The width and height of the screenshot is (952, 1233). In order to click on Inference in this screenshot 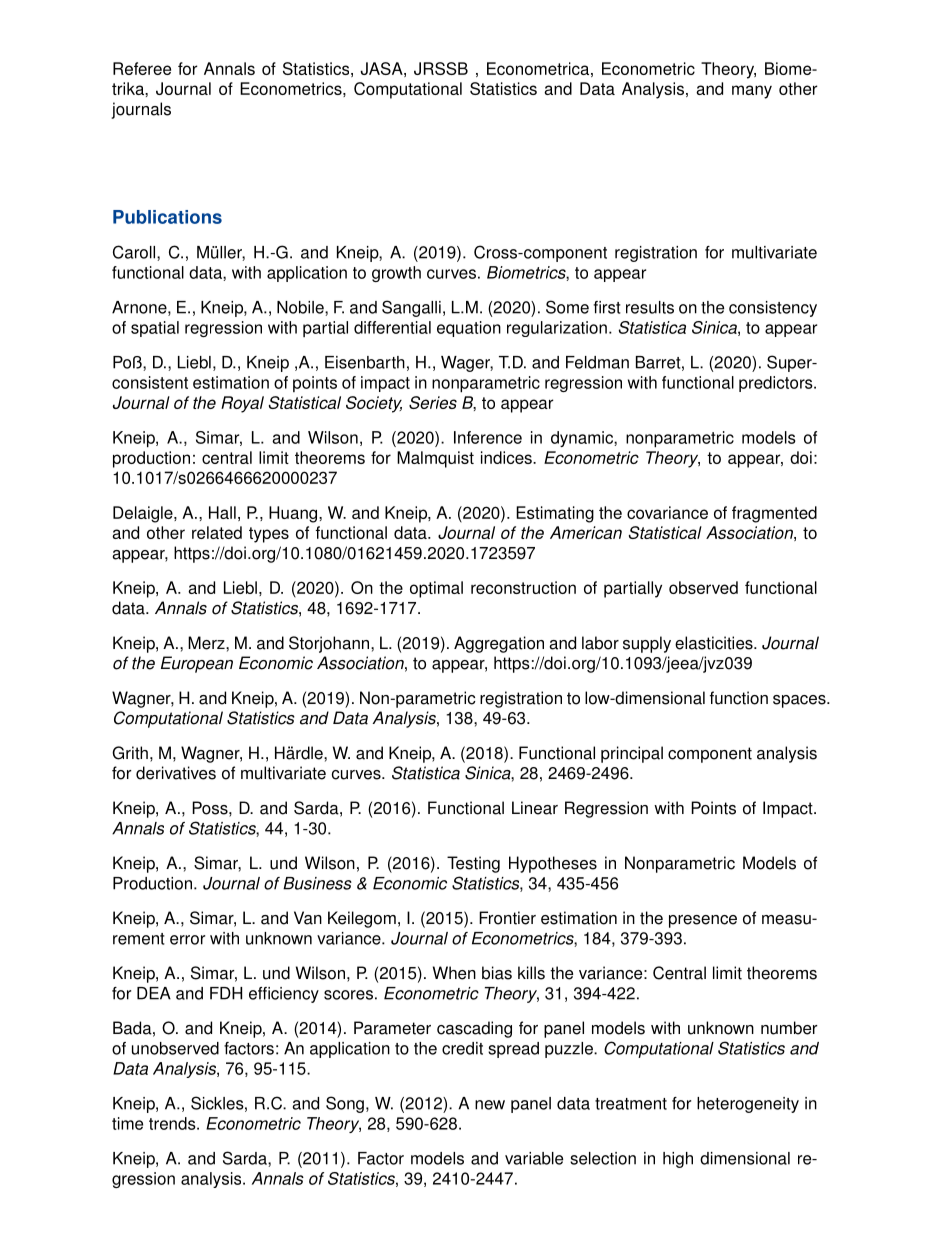, I will do `click(488, 437)`.
